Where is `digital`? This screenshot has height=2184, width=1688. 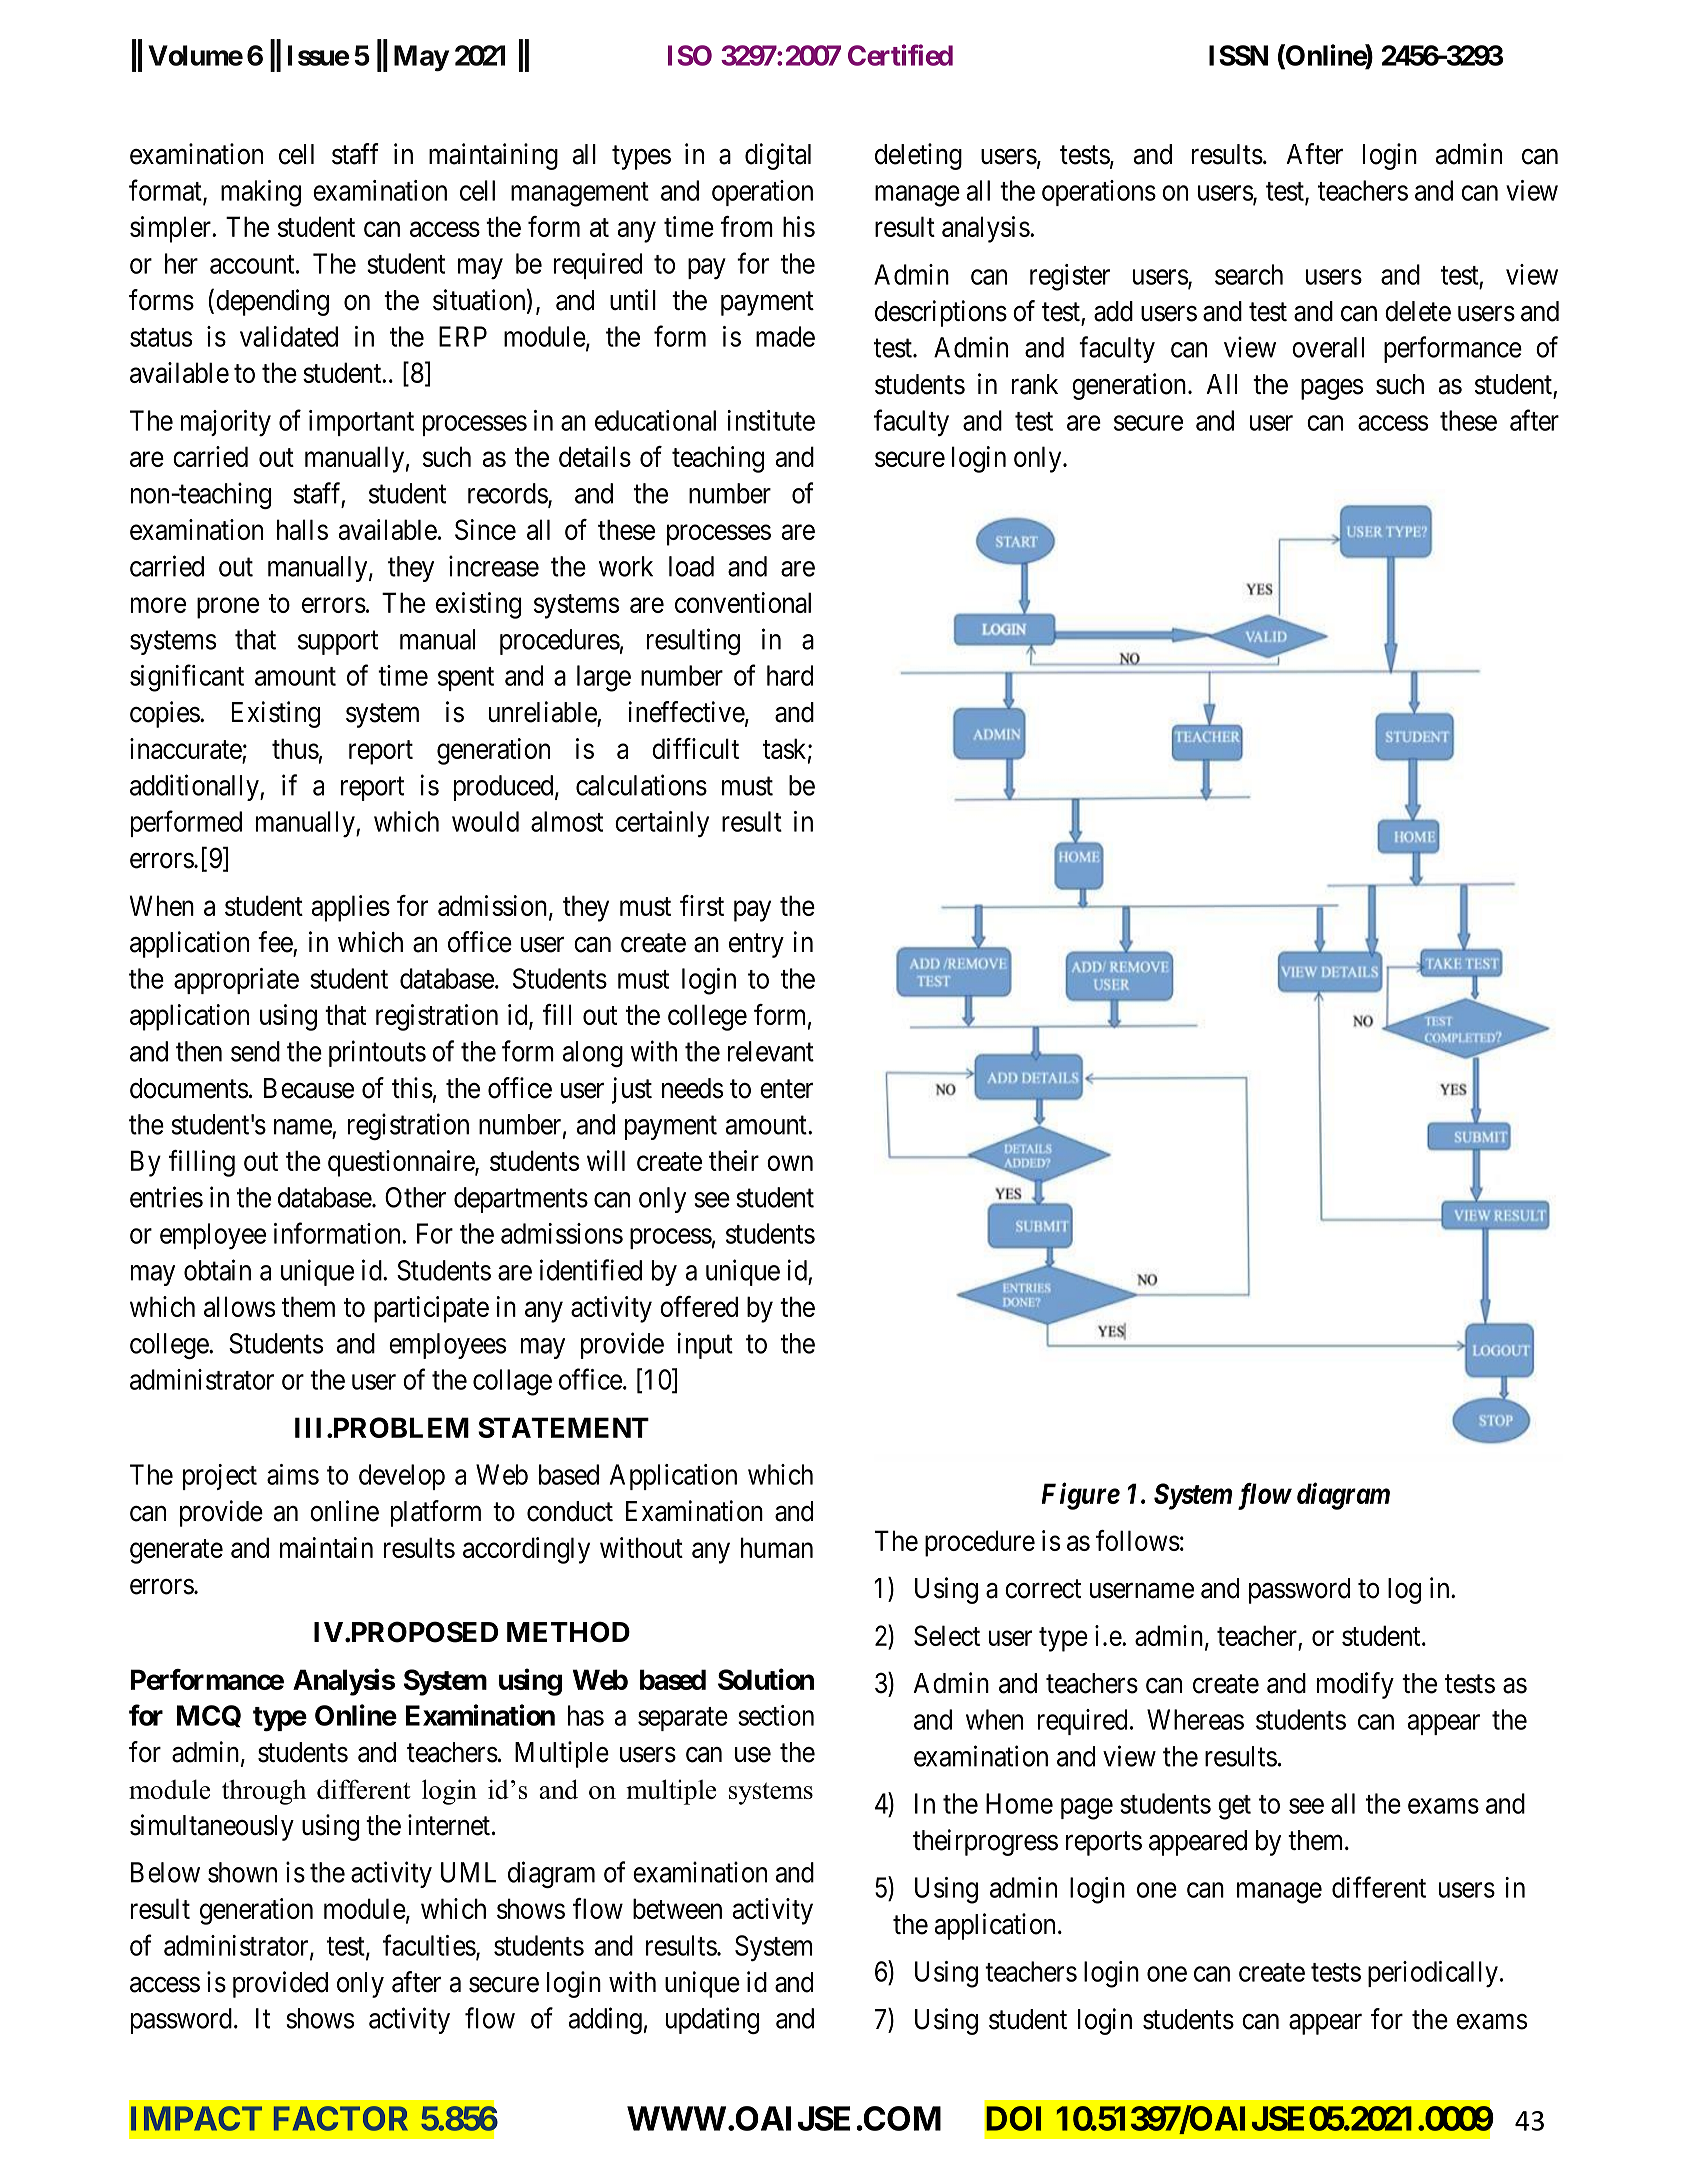 digital is located at coordinates (778, 156).
